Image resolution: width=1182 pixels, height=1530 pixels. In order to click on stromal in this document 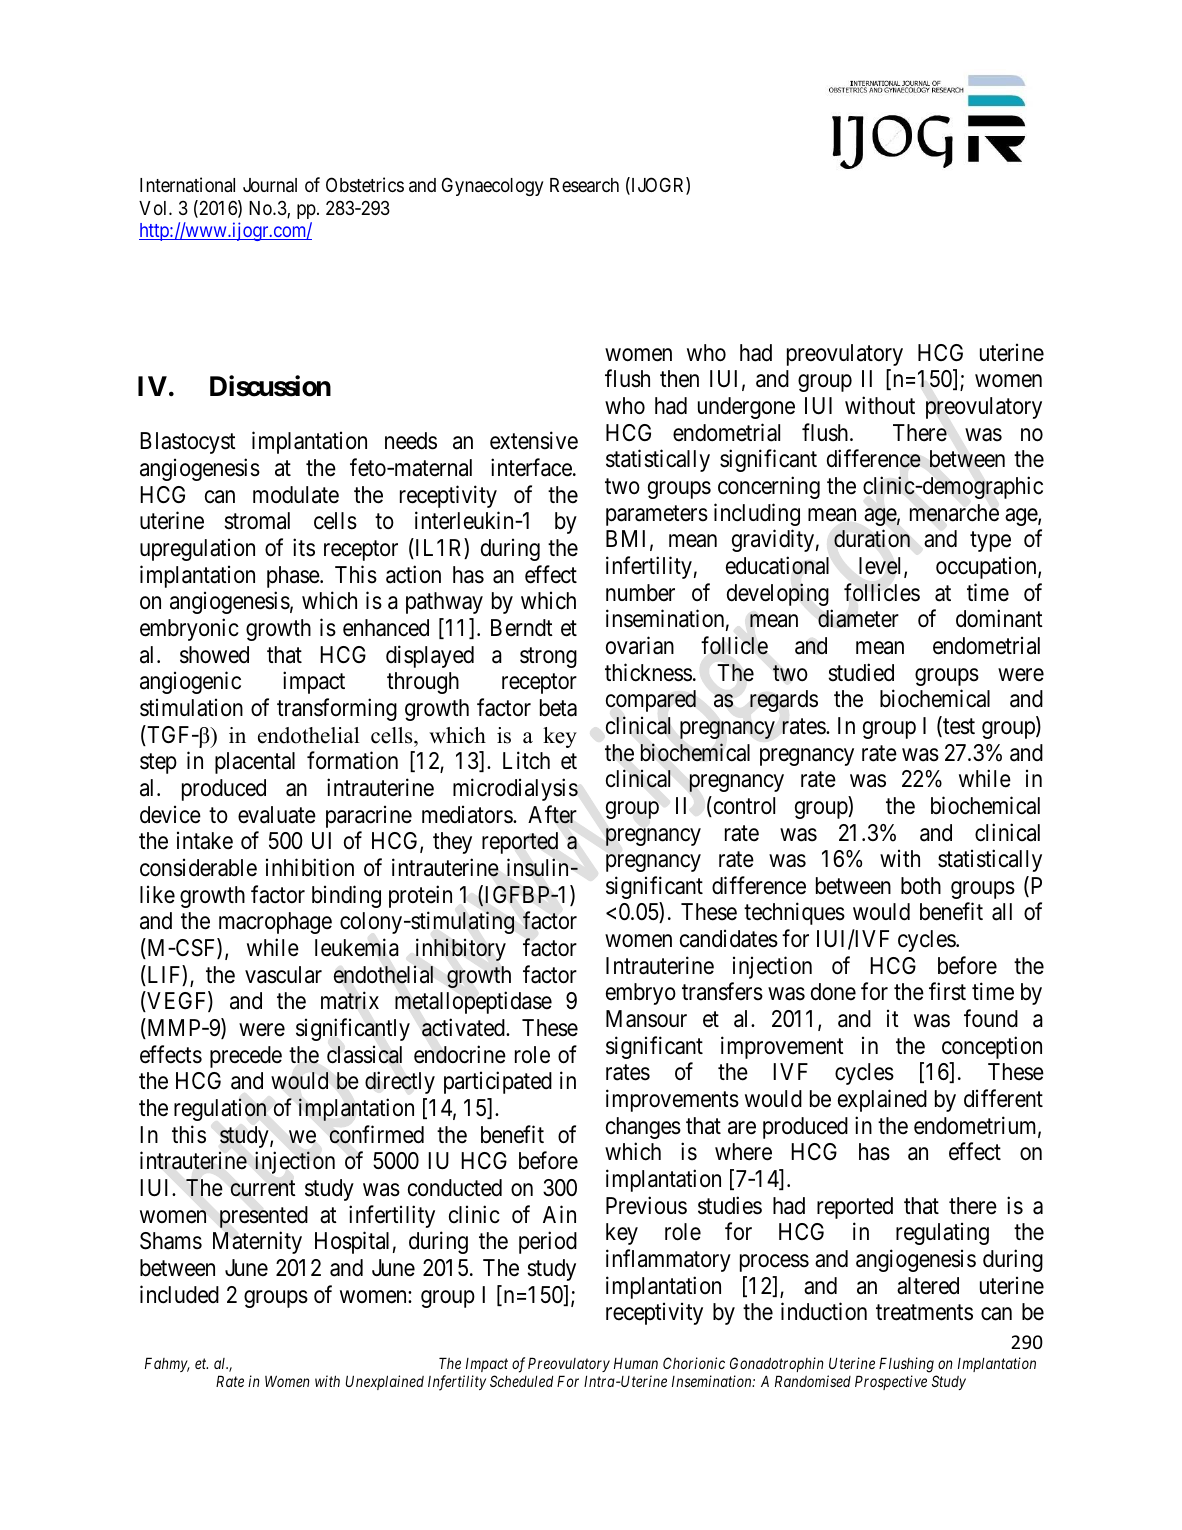, I will do `click(257, 521)`.
